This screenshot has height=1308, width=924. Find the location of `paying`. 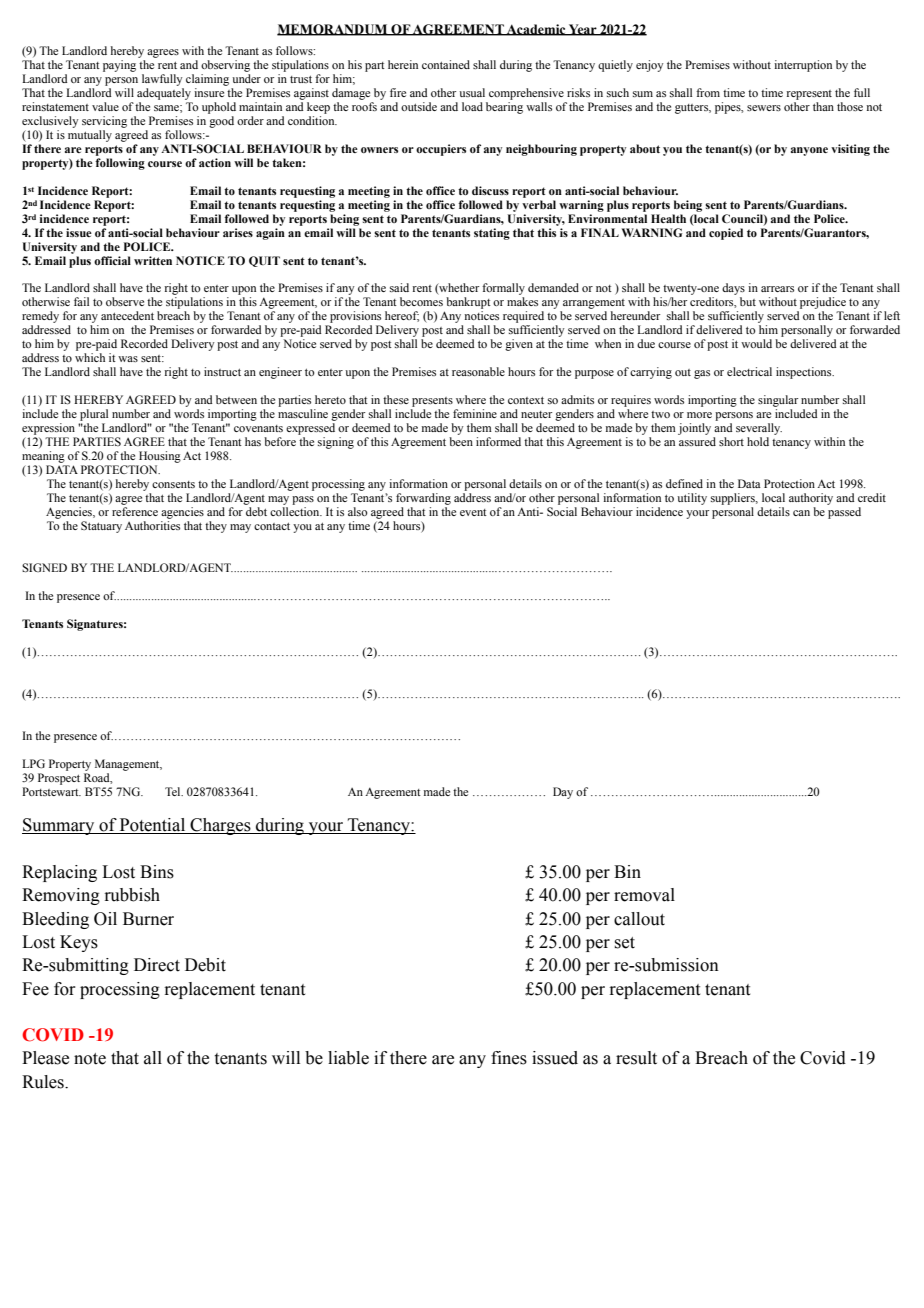

paying is located at coordinates (119, 66).
